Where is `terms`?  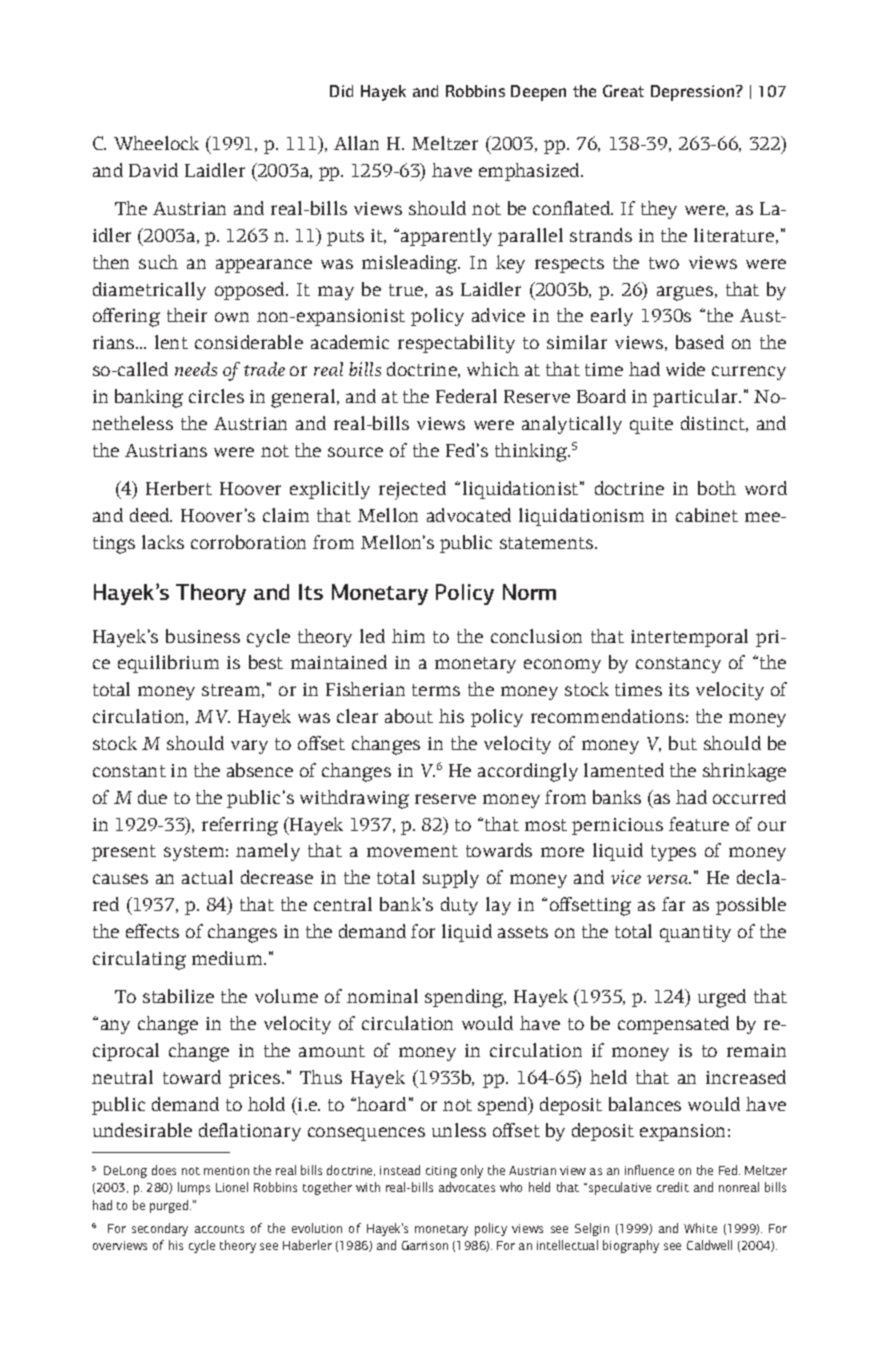
terms is located at coordinates (436, 690).
